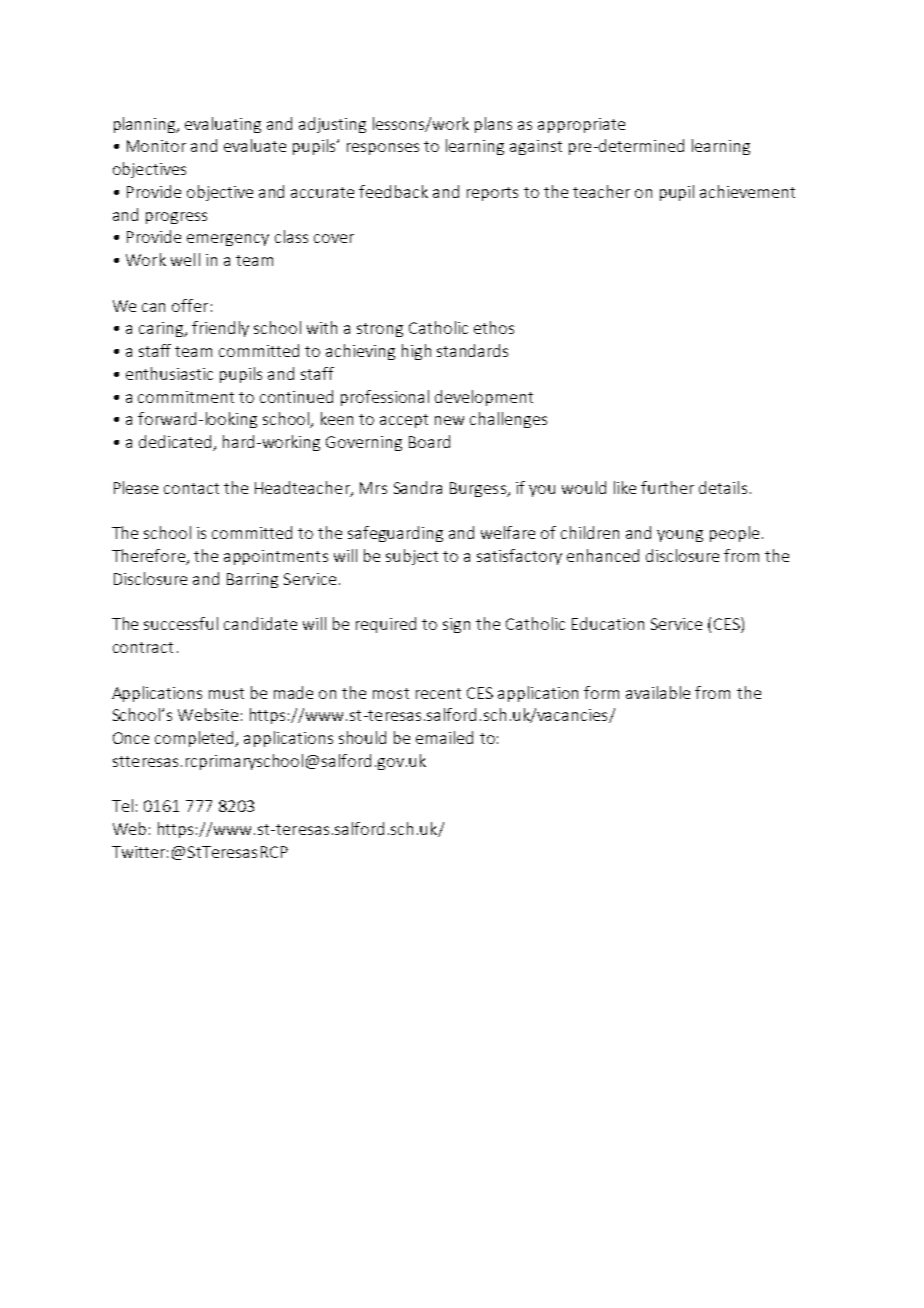  Describe the element at coordinates (494, 327) in the screenshot. I see `ethos` at that location.
